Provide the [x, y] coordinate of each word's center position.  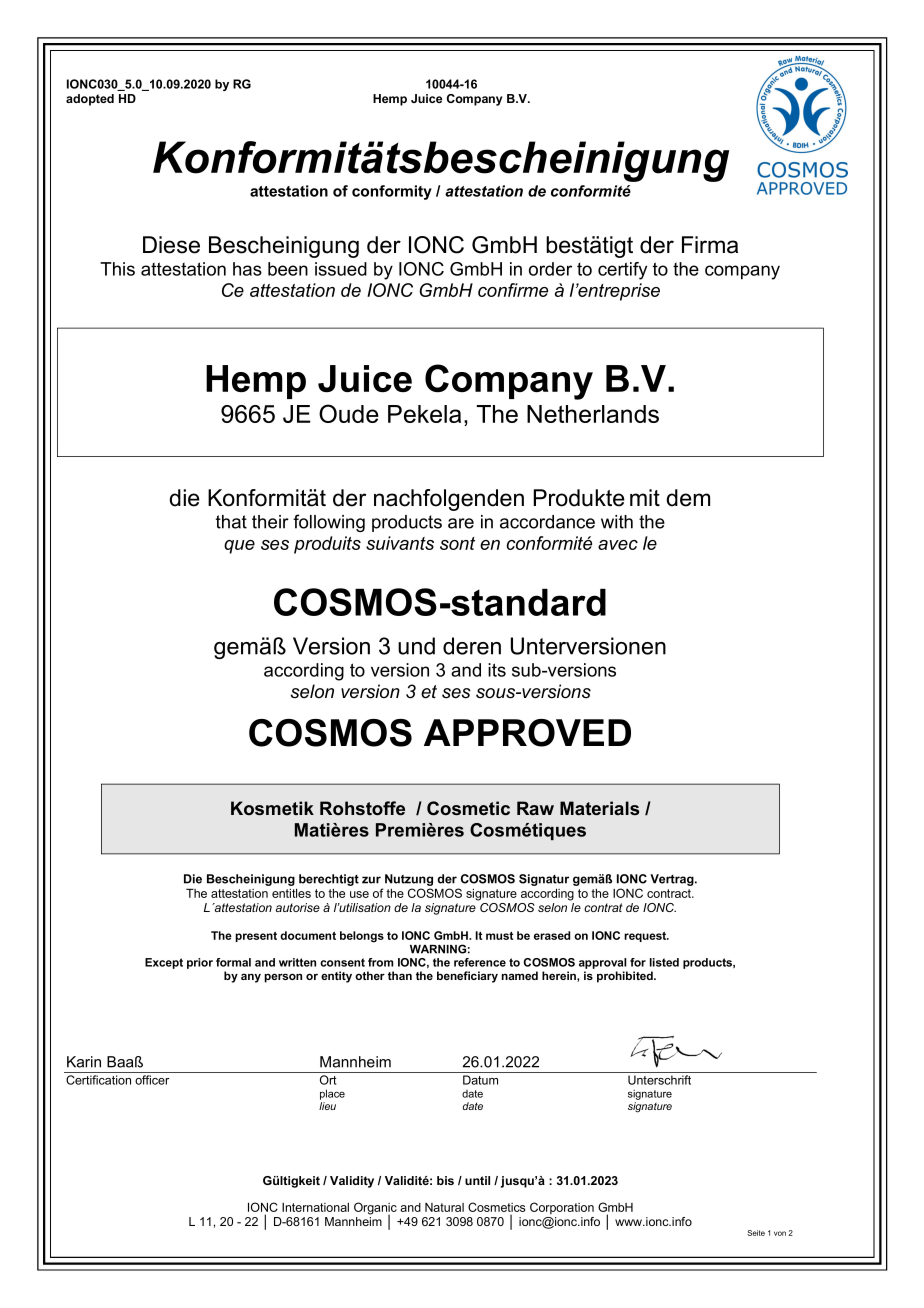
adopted [90, 100]
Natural [444, 1207]
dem [688, 498]
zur [371, 880]
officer [152, 1080]
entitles [291, 893]
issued [341, 269]
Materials [599, 808]
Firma [710, 245]
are [461, 523]
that [231, 522]
